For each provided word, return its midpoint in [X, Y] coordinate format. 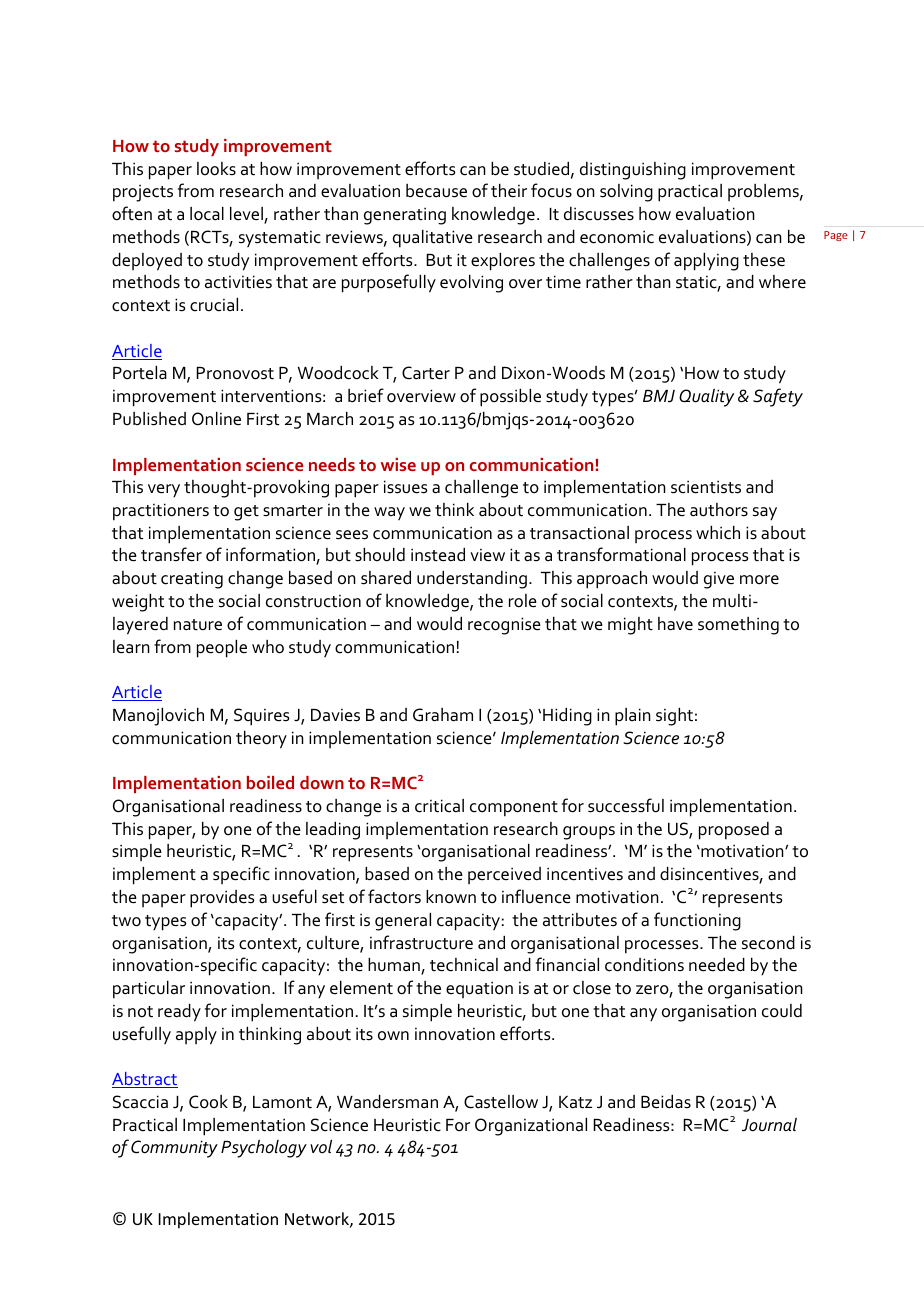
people [222, 649]
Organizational [531, 1127]
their [509, 191]
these [764, 260]
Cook [208, 1102]
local [207, 214]
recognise [504, 626]
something [738, 626]
